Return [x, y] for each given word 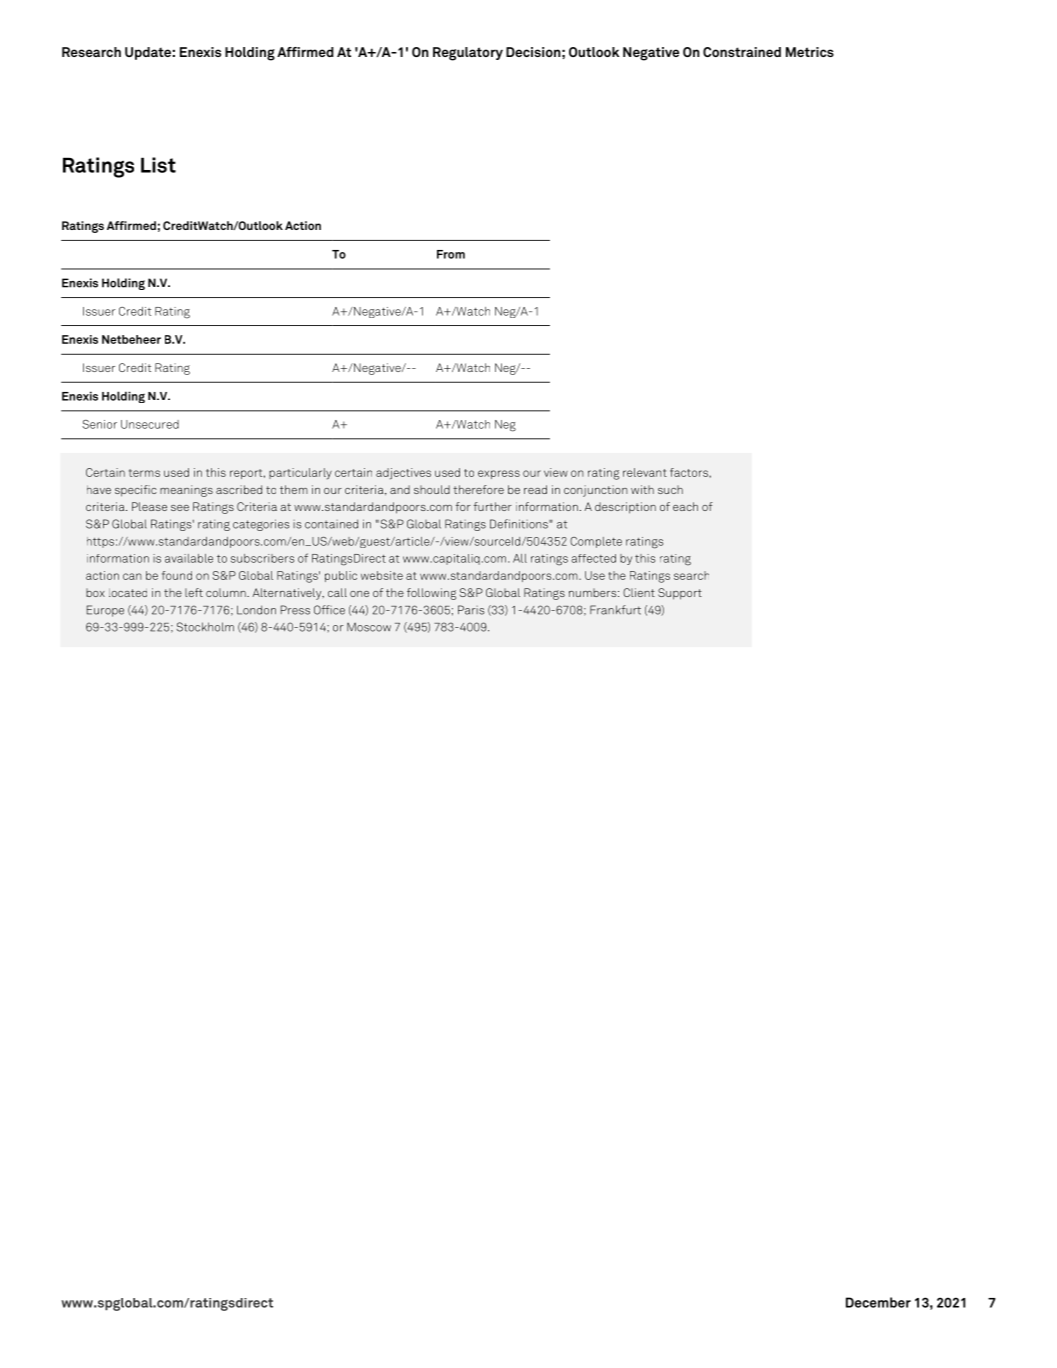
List [158, 165]
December [878, 1302]
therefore [478, 489]
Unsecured [150, 424]
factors [690, 472]
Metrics [810, 52]
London [256, 610]
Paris [471, 610]
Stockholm [205, 627]
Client [639, 592]
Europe [105, 611]
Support [680, 594]
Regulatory [468, 54]
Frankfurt [615, 610]
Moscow [369, 627]
